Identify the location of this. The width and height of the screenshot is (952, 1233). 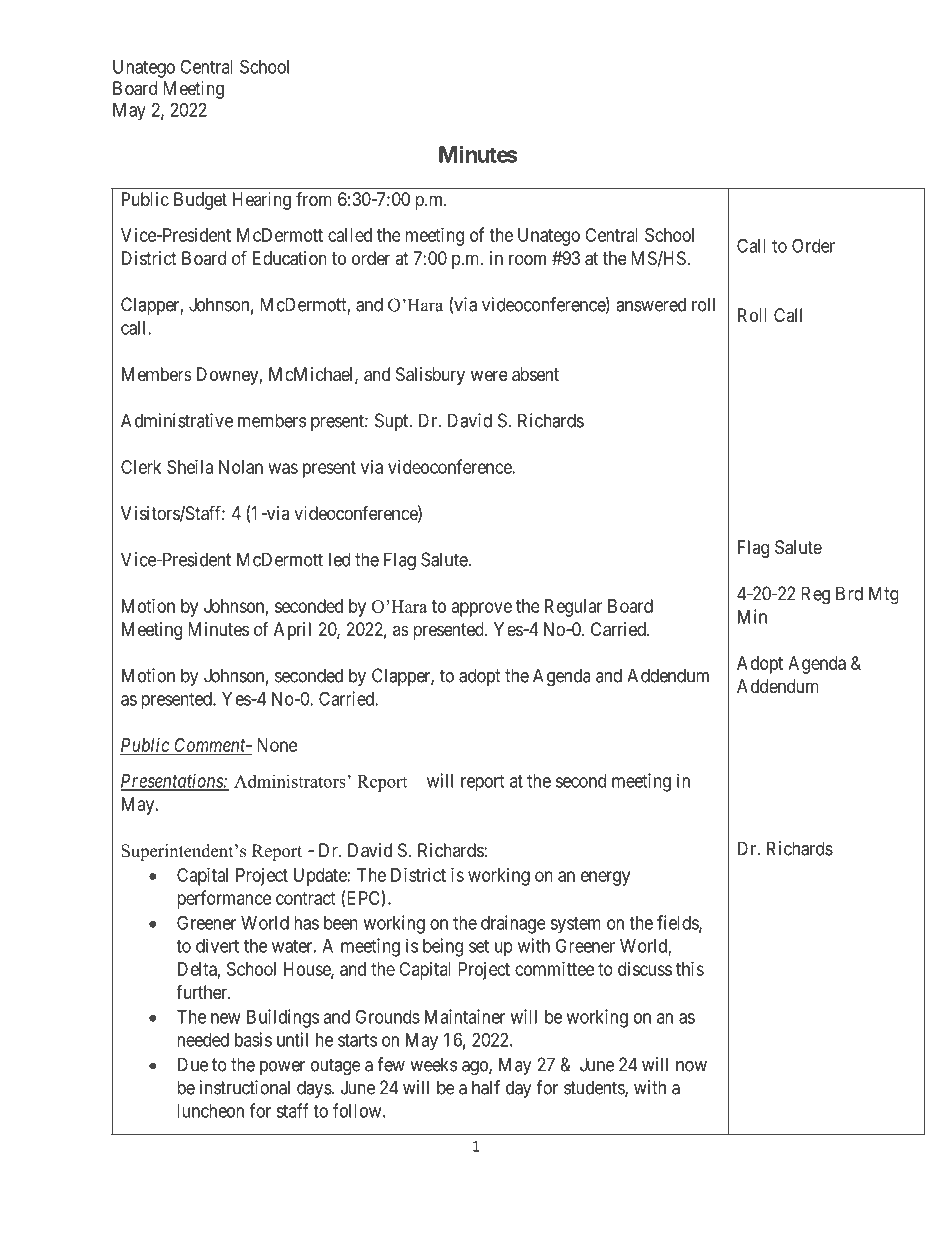
(690, 969).
